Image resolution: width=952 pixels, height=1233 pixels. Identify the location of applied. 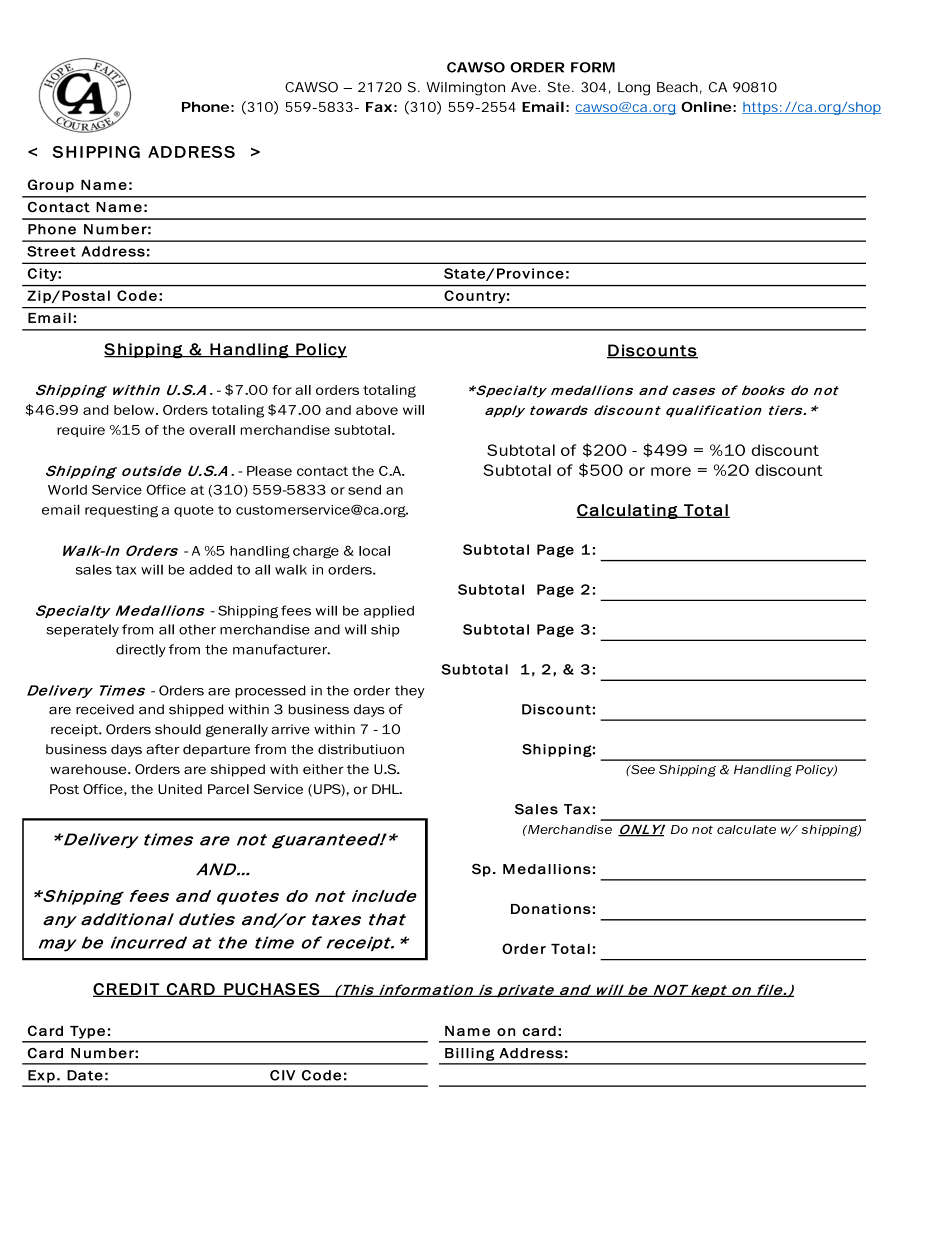
(389, 611).
